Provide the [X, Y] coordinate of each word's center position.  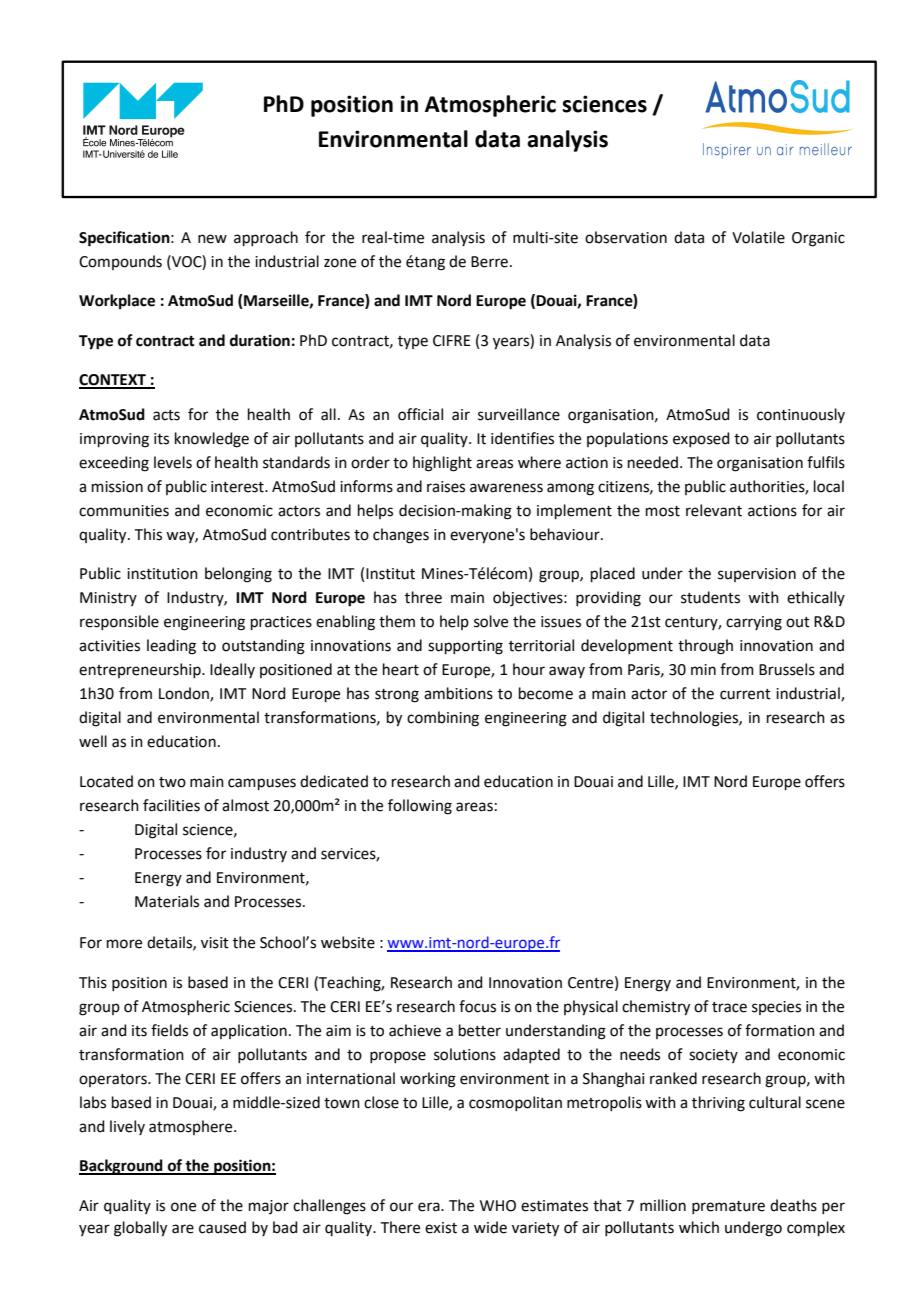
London [185, 694]
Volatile [758, 237]
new [212, 239]
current [745, 694]
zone [340, 263]
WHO [498, 1206]
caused [222, 1227]
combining [443, 719]
